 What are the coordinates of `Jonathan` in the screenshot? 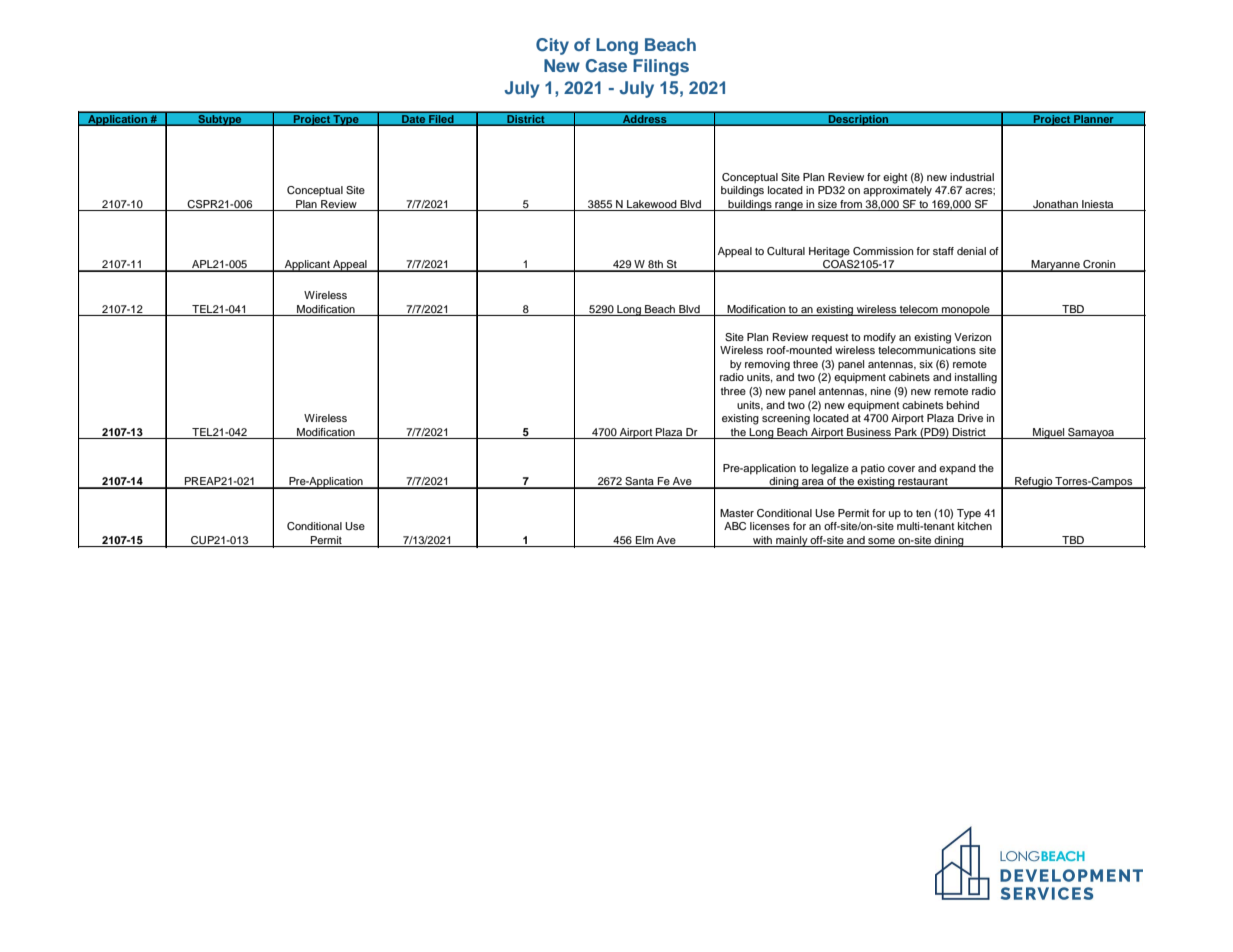 It's located at (1055, 205).
